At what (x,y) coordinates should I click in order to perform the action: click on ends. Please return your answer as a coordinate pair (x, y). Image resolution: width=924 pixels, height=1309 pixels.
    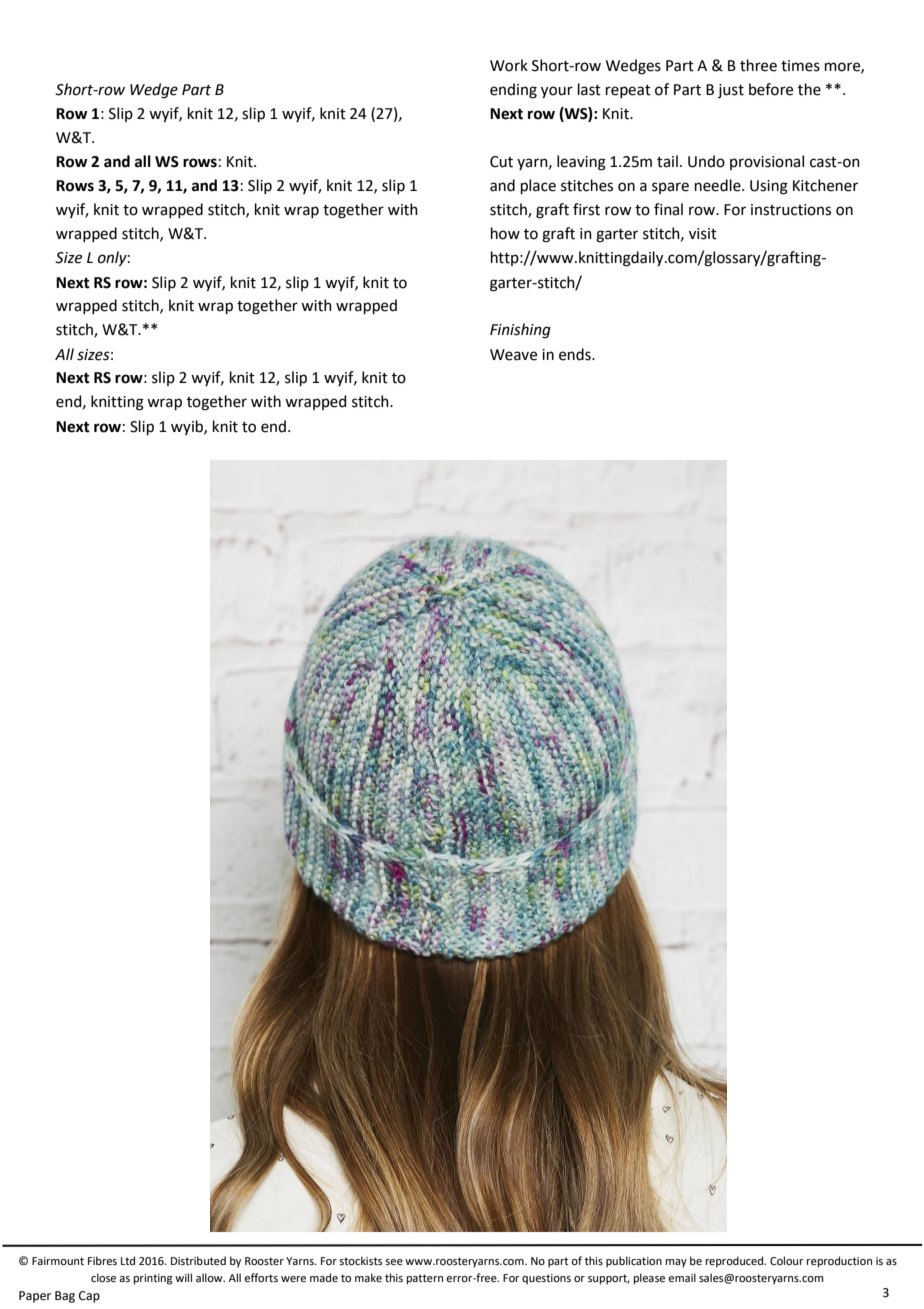
    Looking at the image, I should click on (576, 354).
